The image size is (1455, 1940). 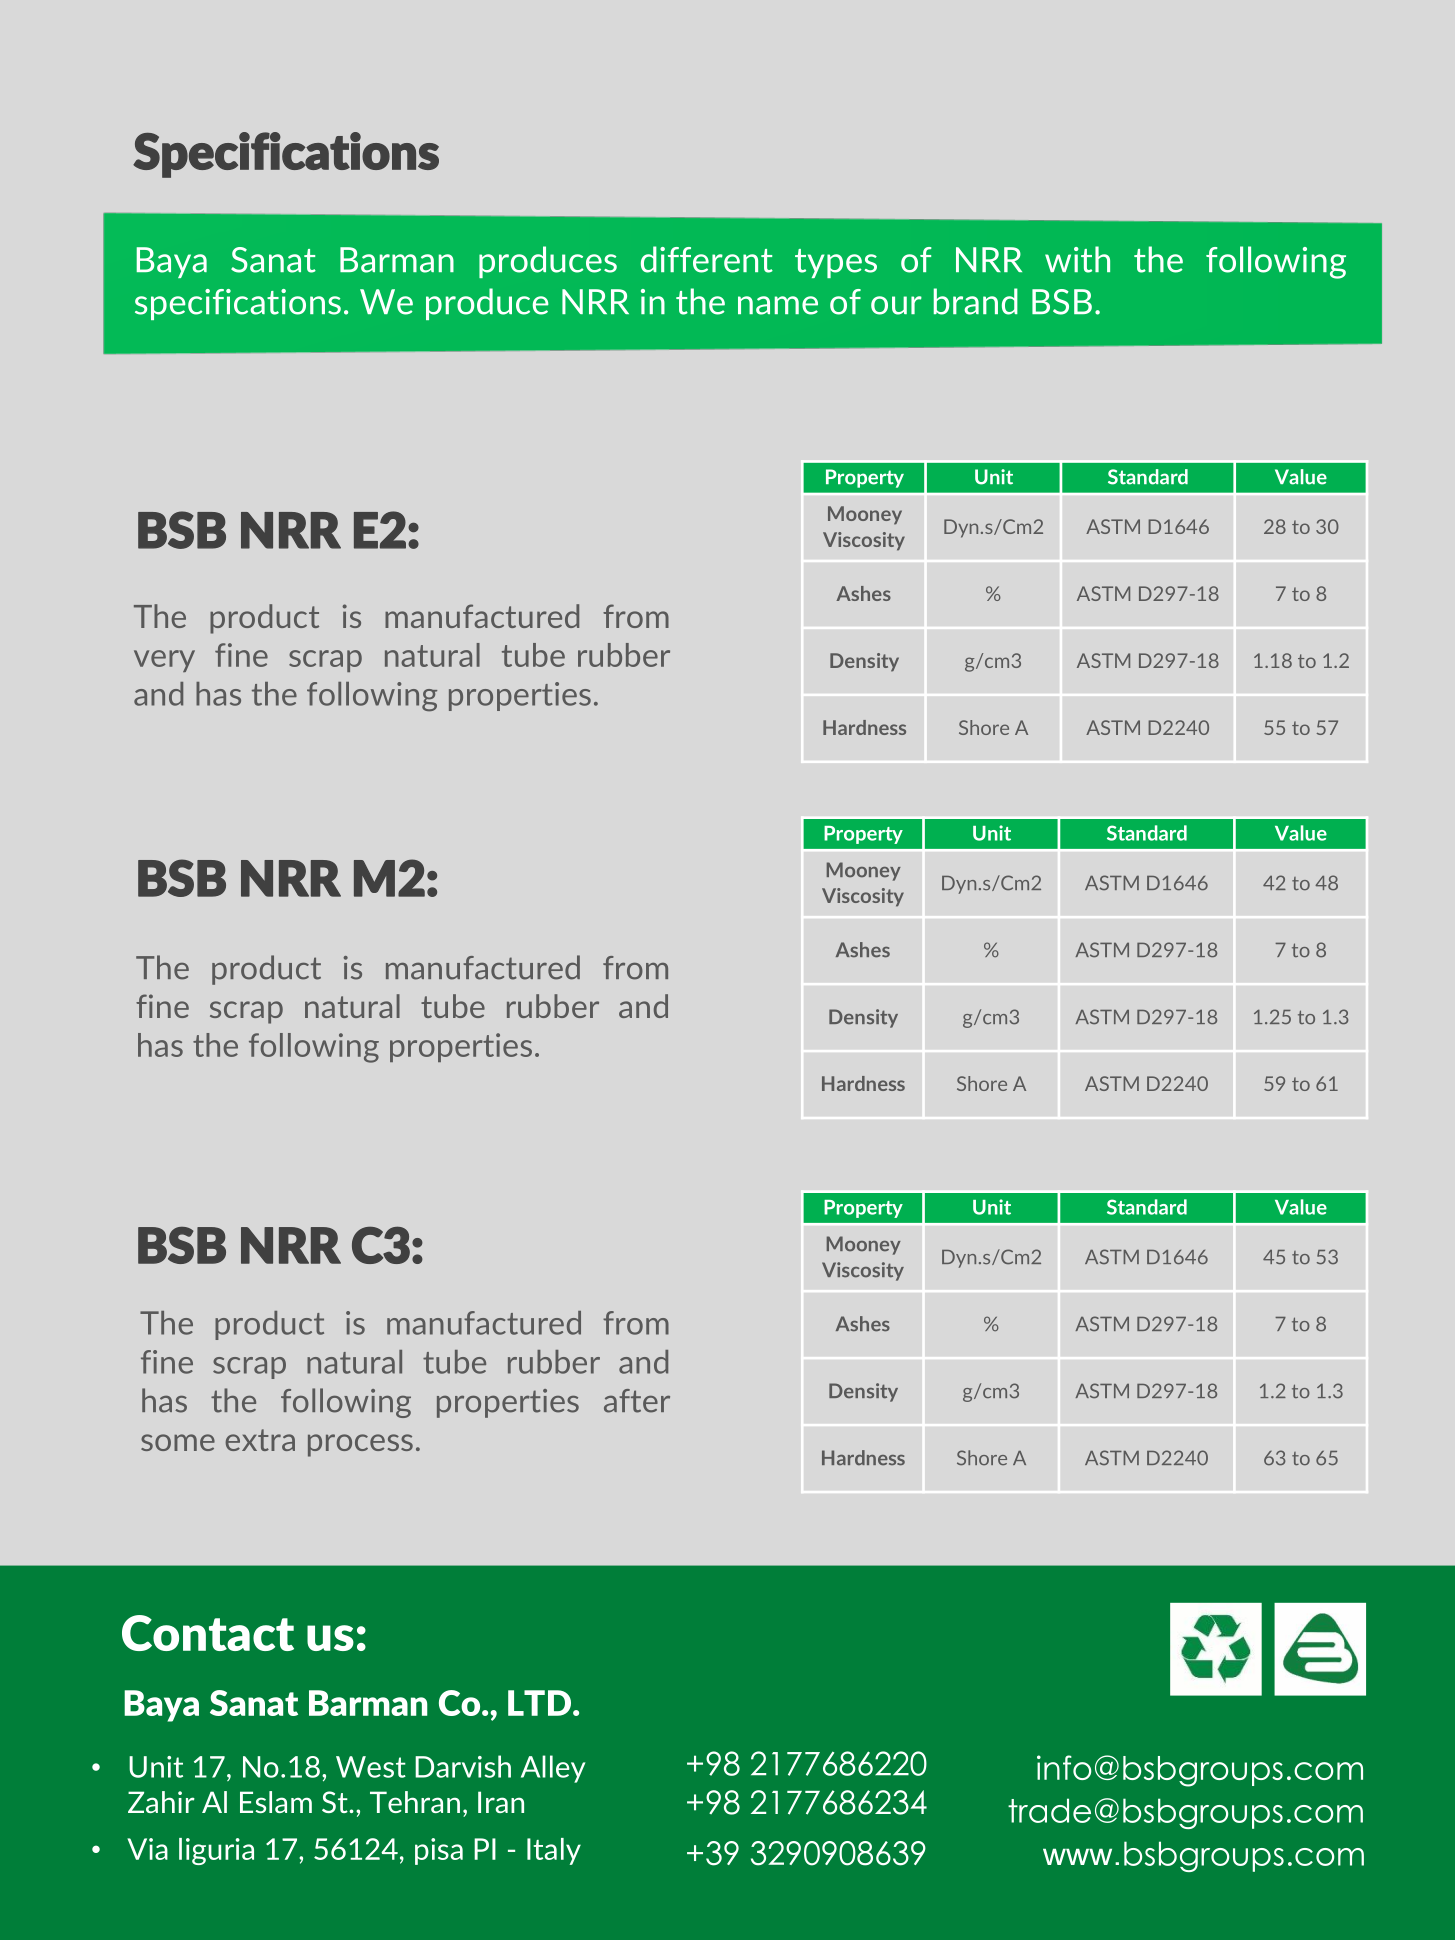 What do you see at coordinates (637, 1401) in the page?
I see `after` at bounding box center [637, 1401].
